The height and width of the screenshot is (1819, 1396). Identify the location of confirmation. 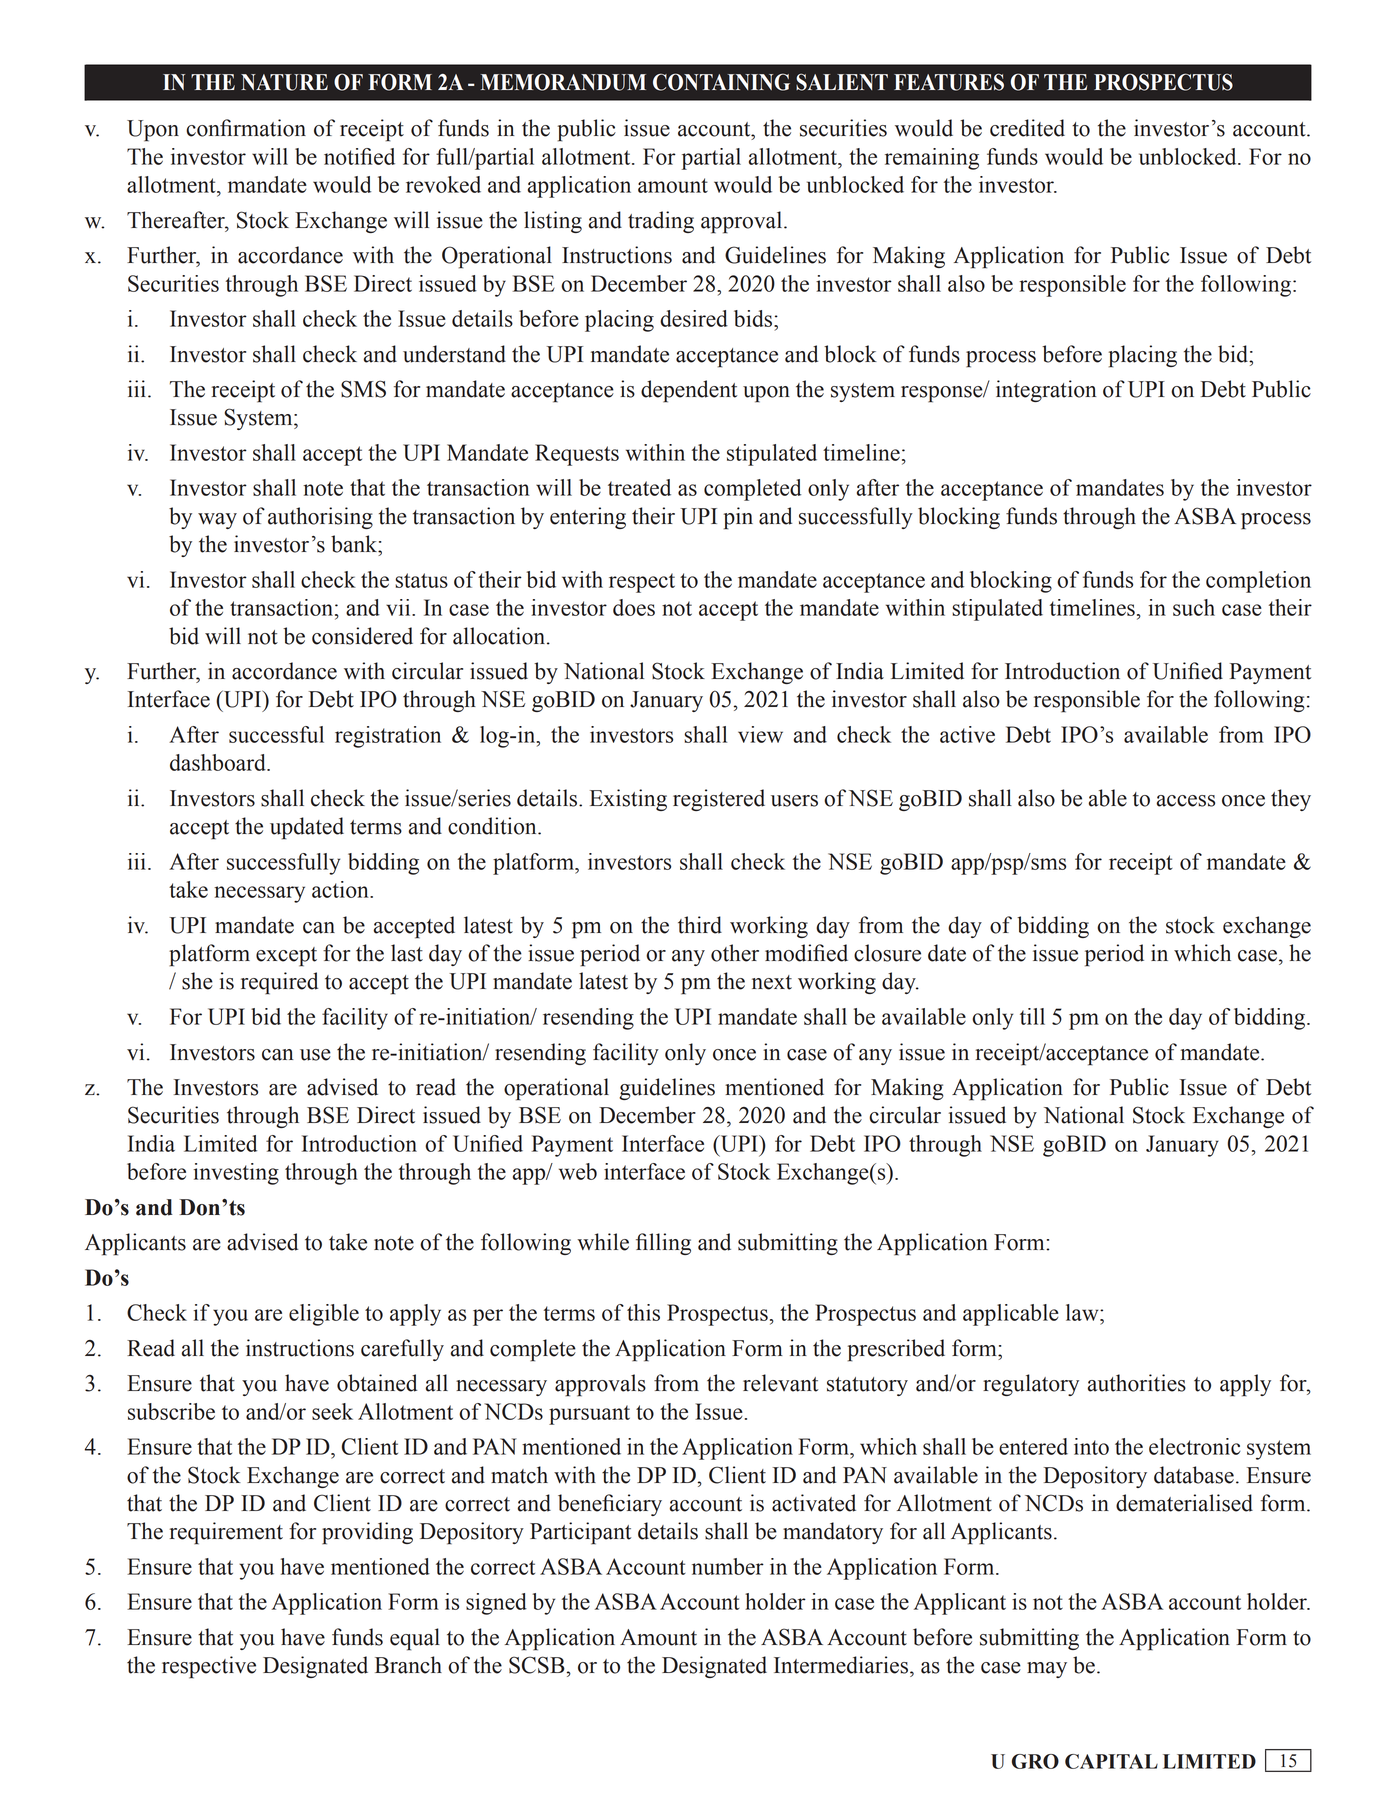
(246, 128).
